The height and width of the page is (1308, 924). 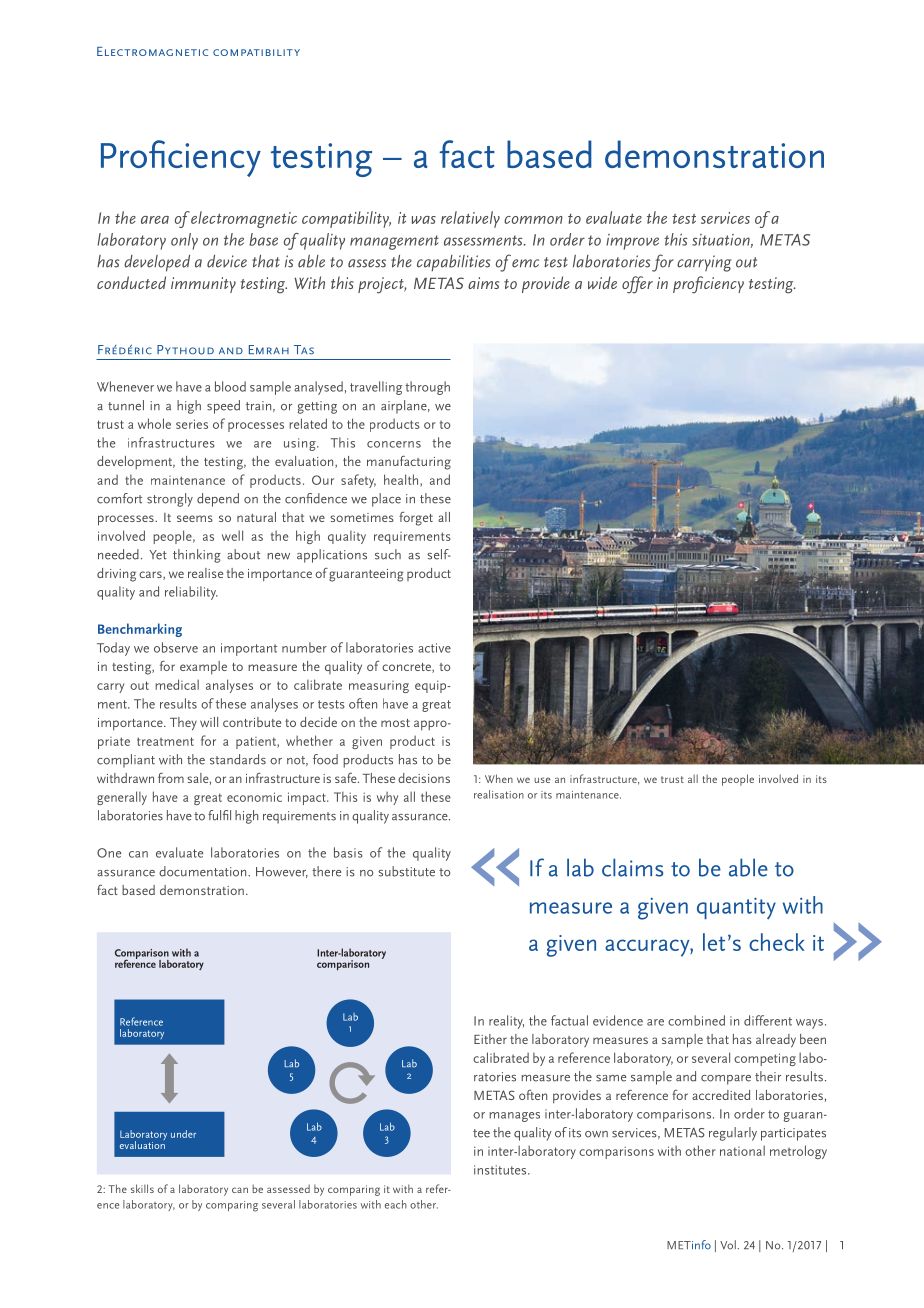 I want to click on quantity, so click(x=736, y=909).
